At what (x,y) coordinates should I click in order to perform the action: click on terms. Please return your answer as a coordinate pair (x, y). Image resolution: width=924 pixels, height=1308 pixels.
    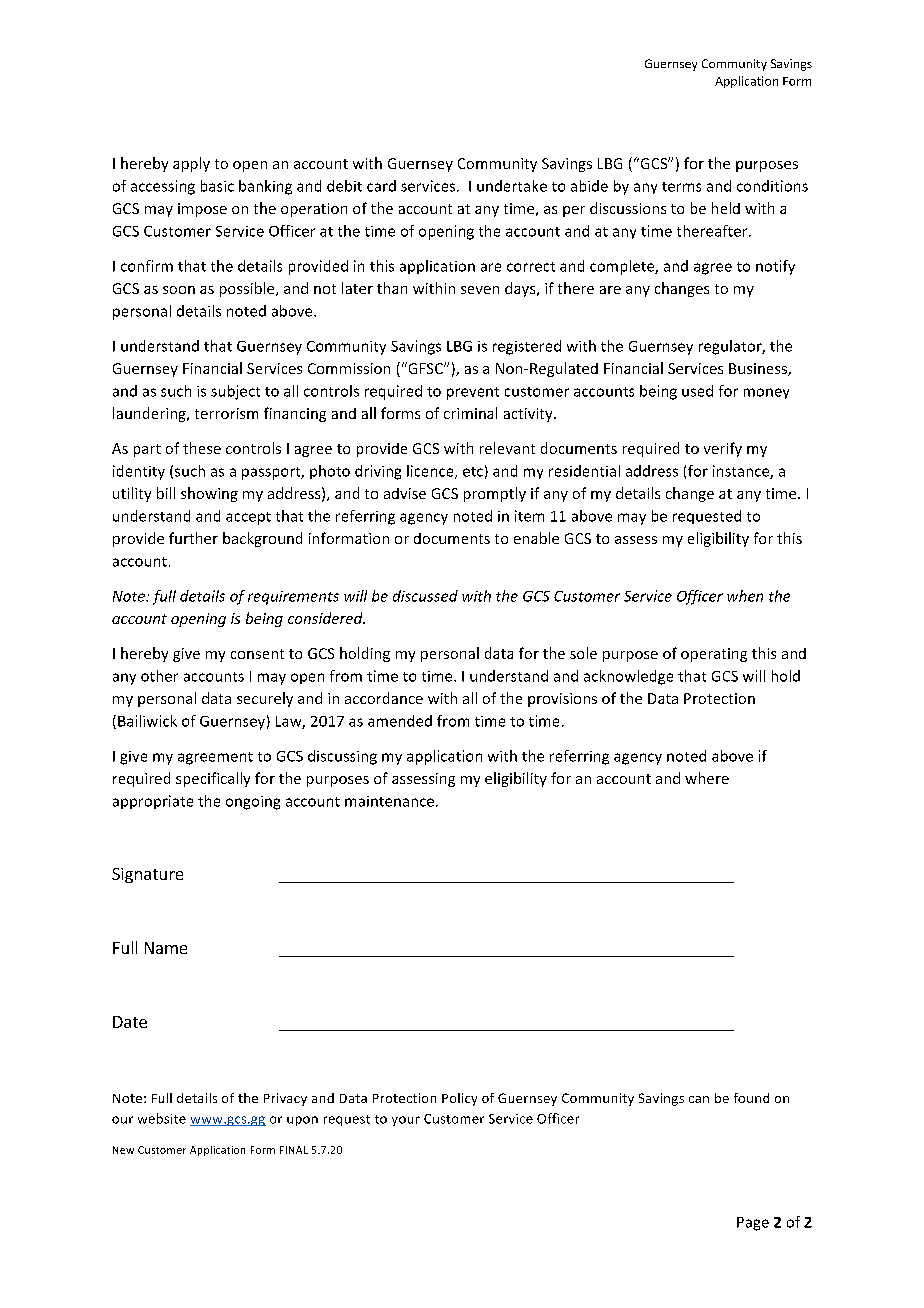
    Looking at the image, I should click on (681, 187).
